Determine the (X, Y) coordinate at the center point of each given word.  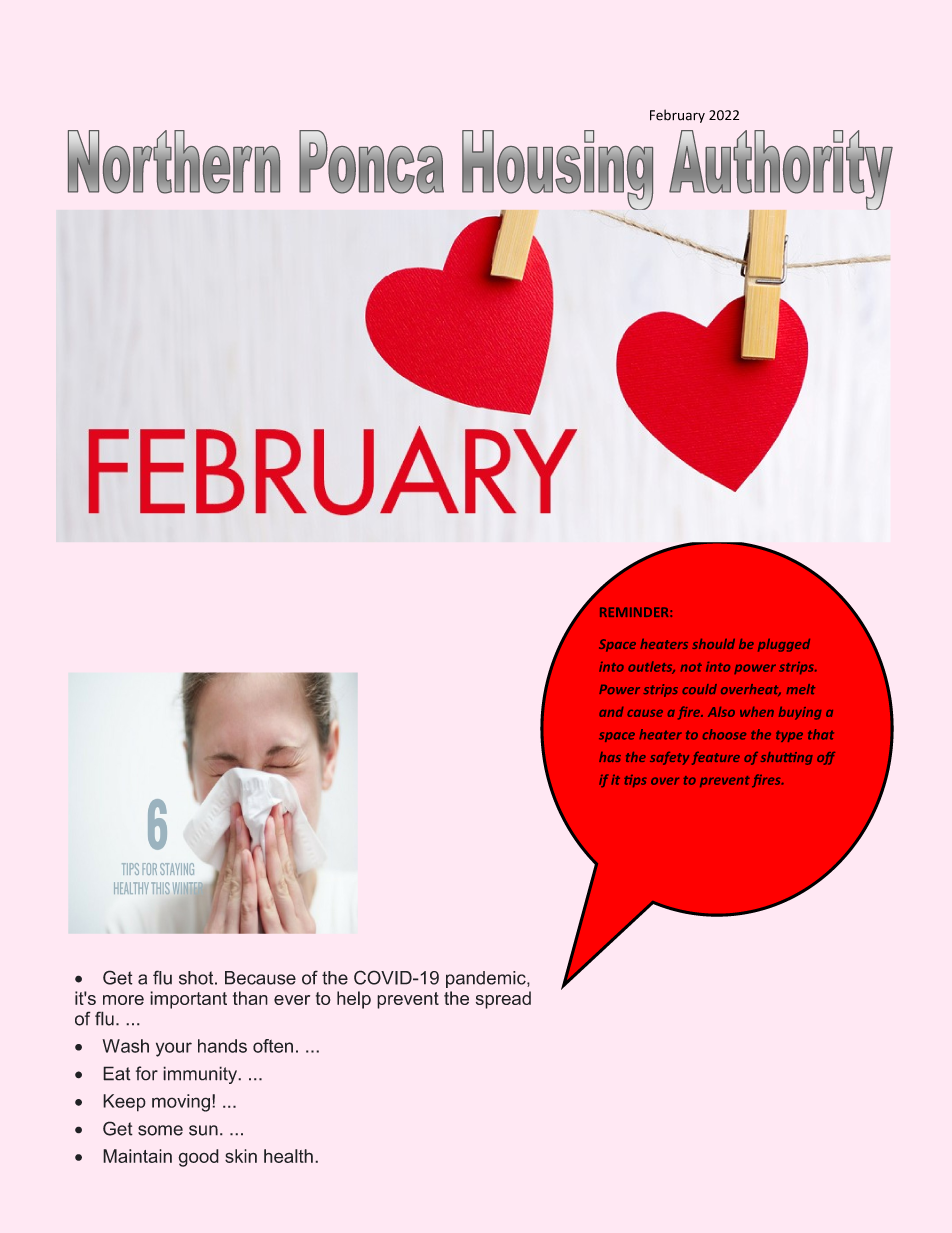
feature (716, 758)
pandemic (487, 979)
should (713, 644)
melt (801, 689)
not (691, 667)
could (699, 689)
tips (635, 781)
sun (203, 1130)
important (188, 1000)
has (610, 757)
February (677, 116)
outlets (651, 667)
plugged (784, 645)
